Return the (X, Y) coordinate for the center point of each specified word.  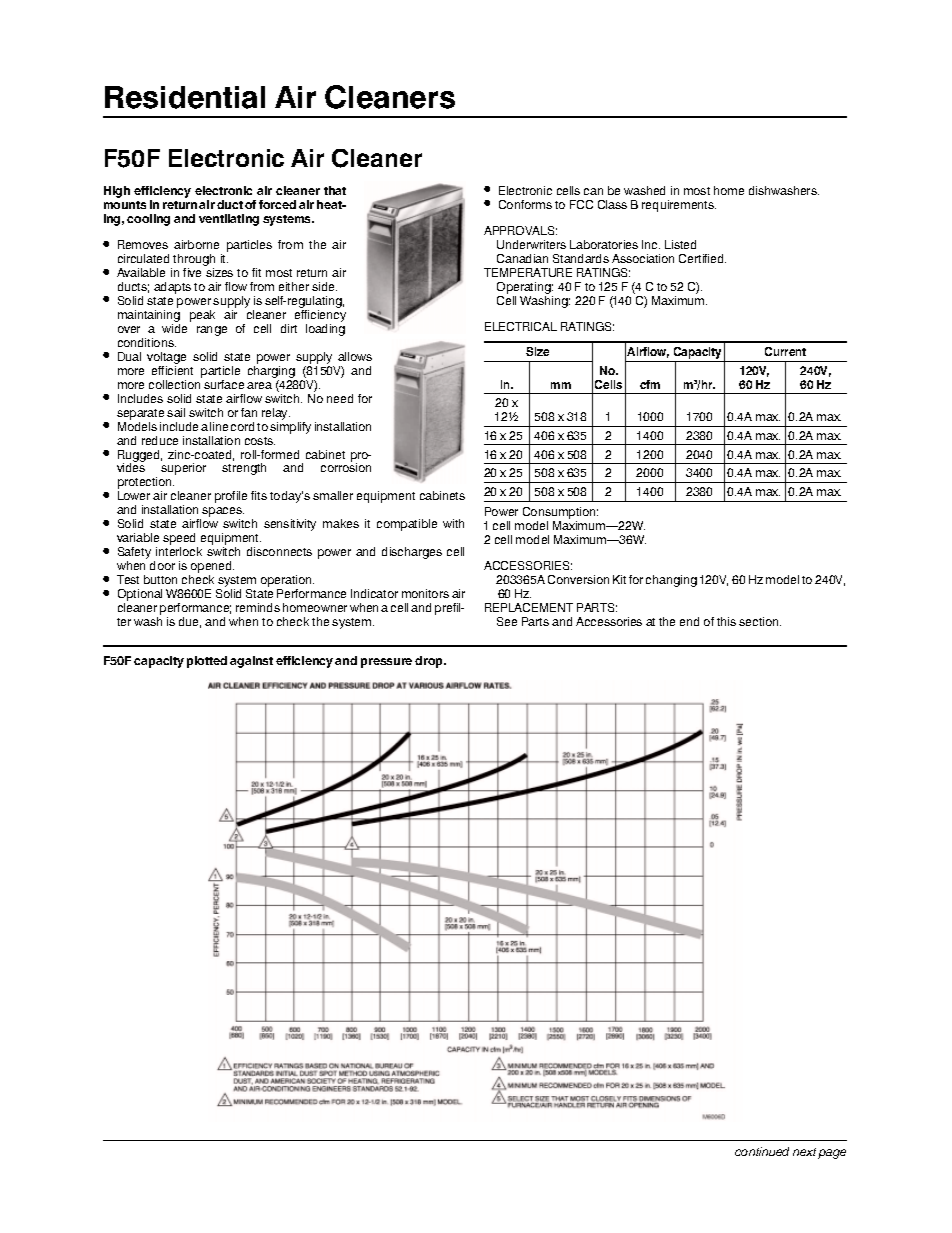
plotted (207, 662)
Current (785, 351)
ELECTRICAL (521, 326)
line (219, 426)
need (340, 398)
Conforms (525, 204)
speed (180, 540)
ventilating (229, 220)
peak (202, 316)
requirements (679, 206)
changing (671, 581)
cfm (650, 384)
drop (430, 662)
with (453, 523)
